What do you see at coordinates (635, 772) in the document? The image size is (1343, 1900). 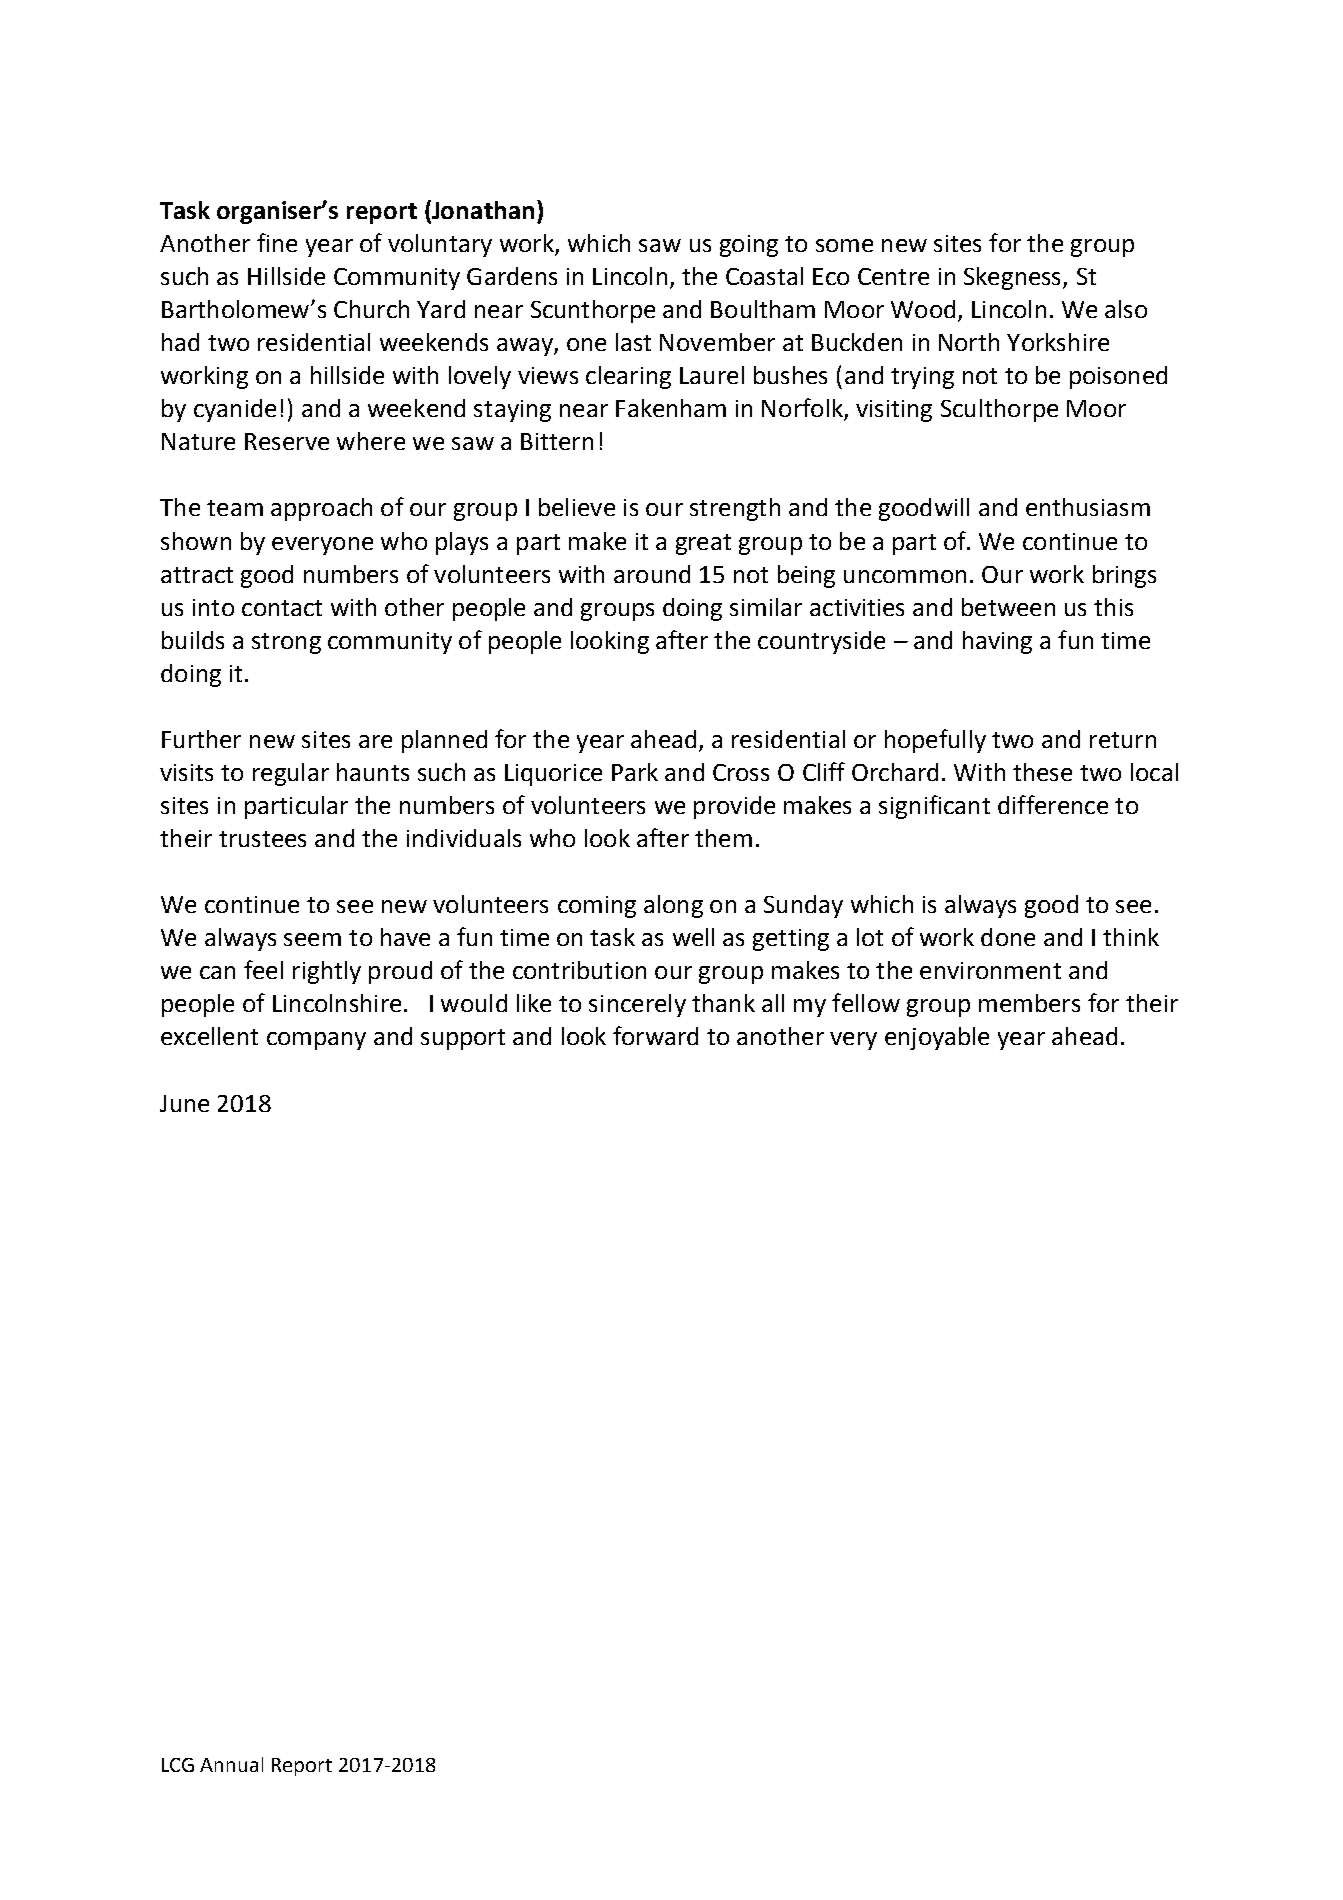 I see `Park` at bounding box center [635, 772].
